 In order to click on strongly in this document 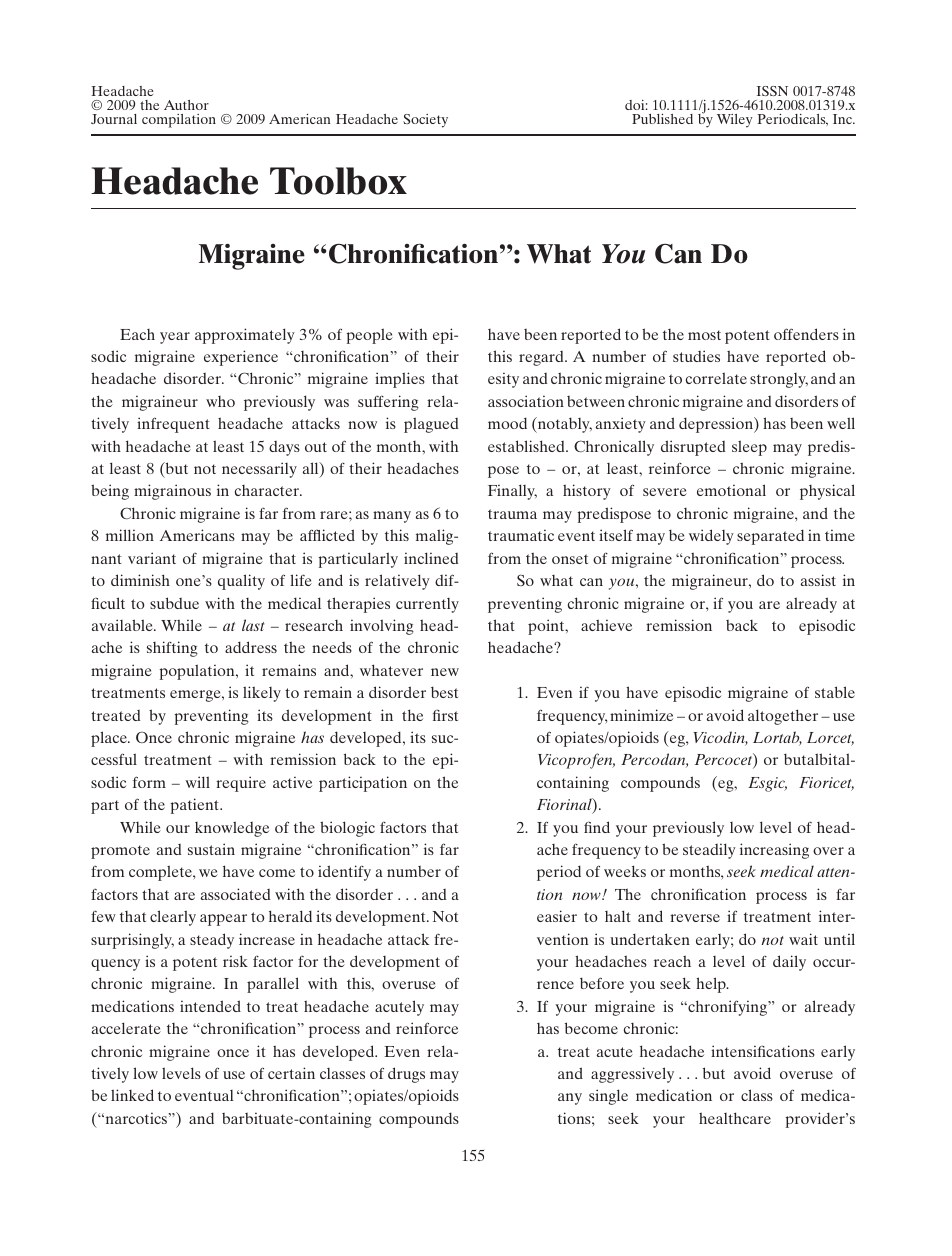, I will do `click(779, 380)`.
